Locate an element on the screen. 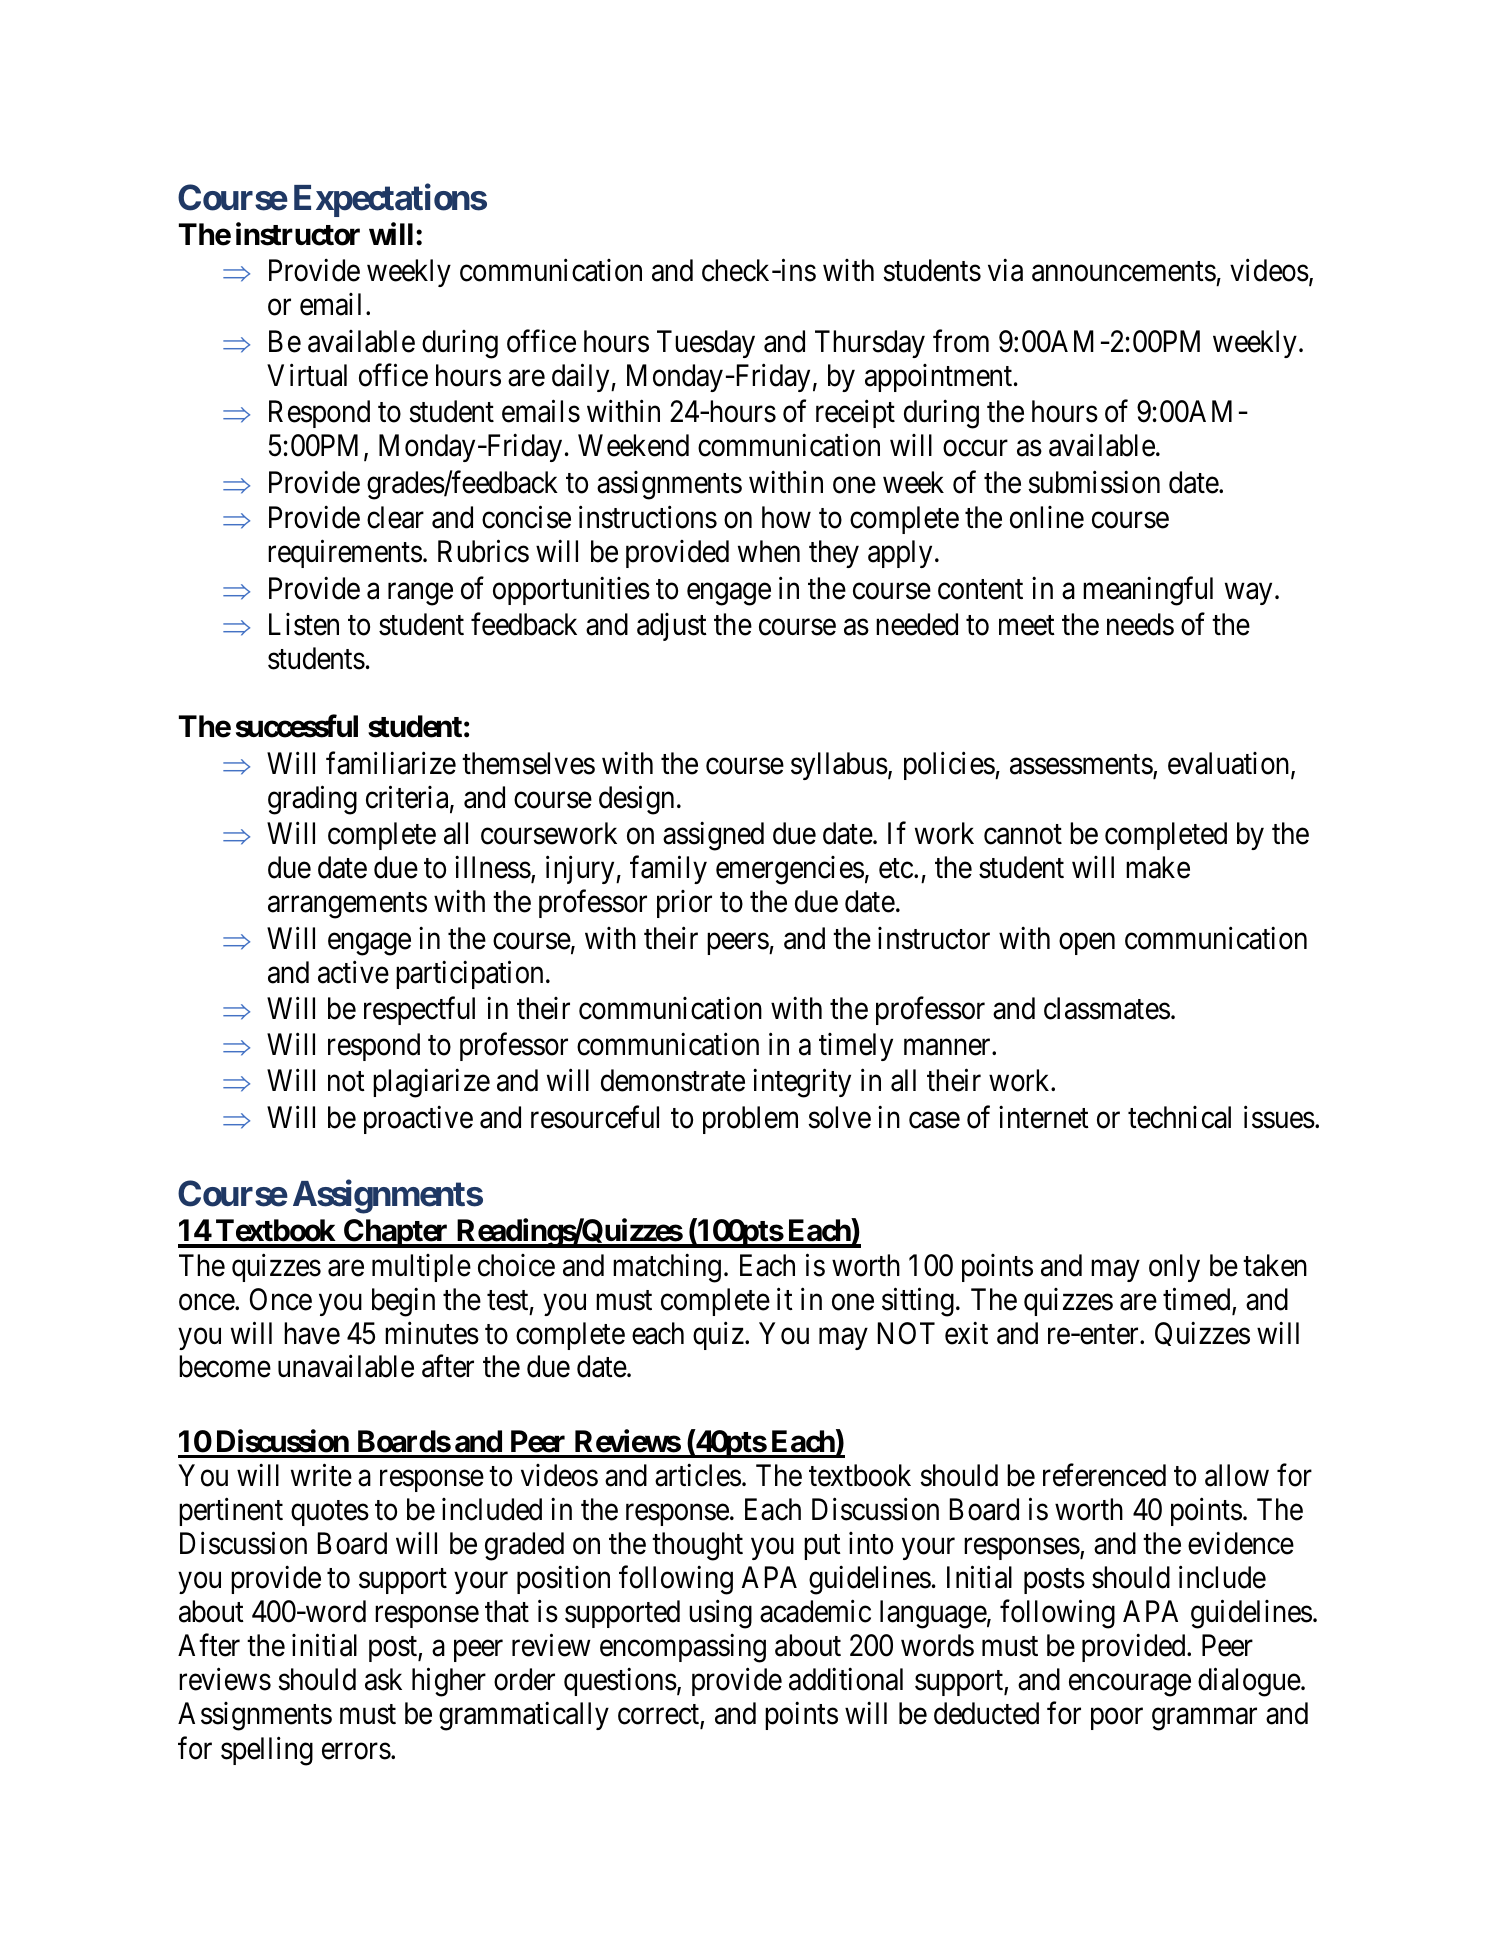 This screenshot has height=1957, width=1512. timed is located at coordinates (1198, 1300).
